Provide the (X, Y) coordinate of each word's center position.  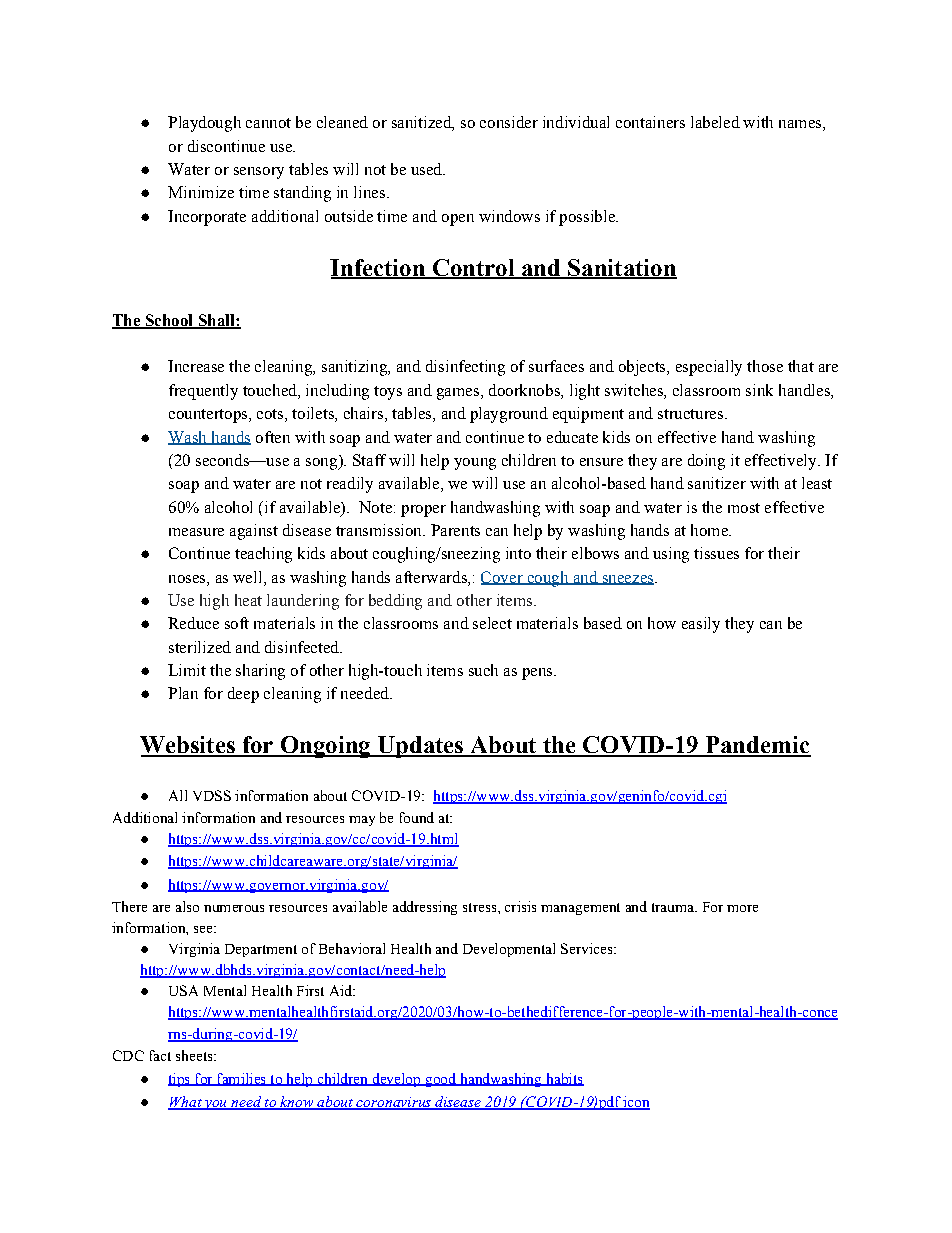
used (427, 169)
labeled (715, 122)
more (742, 908)
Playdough (204, 124)
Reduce (193, 623)
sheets (195, 1055)
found (417, 817)
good (441, 1080)
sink (759, 390)
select (492, 623)
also (187, 906)
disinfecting (465, 368)
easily (701, 625)
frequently (203, 392)
